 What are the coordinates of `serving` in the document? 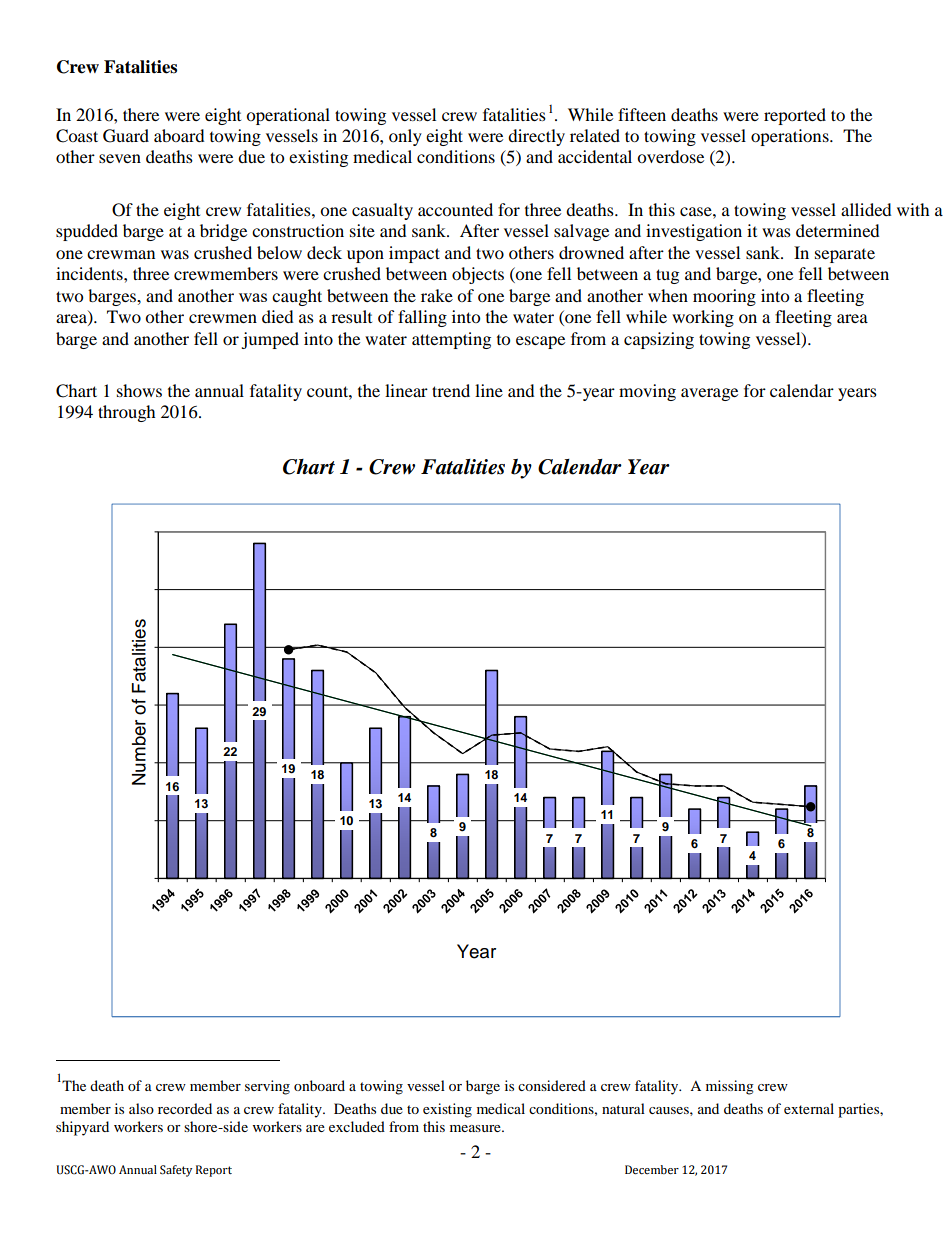 It's located at (267, 1087).
